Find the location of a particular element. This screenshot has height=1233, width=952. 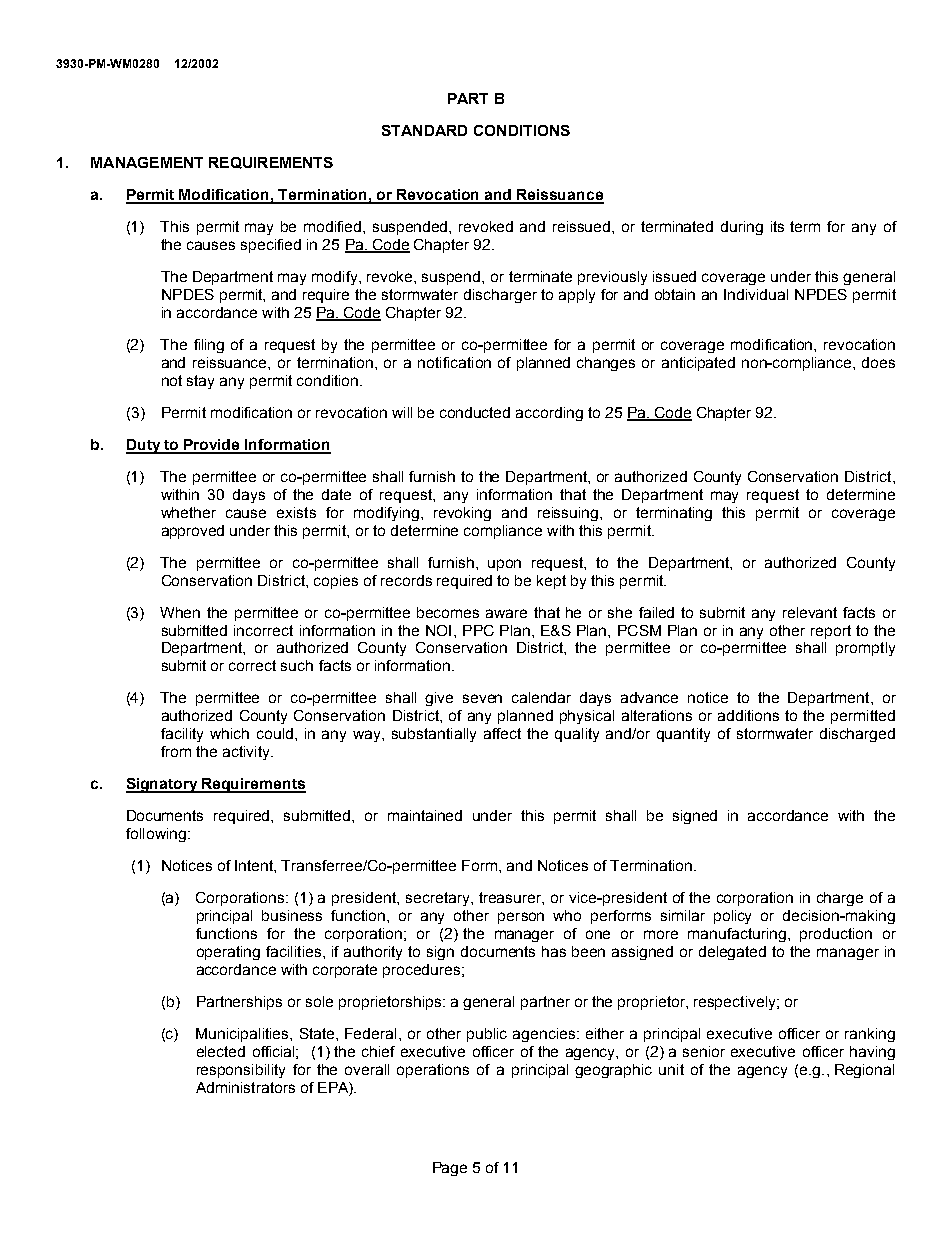

PPC is located at coordinates (478, 630).
